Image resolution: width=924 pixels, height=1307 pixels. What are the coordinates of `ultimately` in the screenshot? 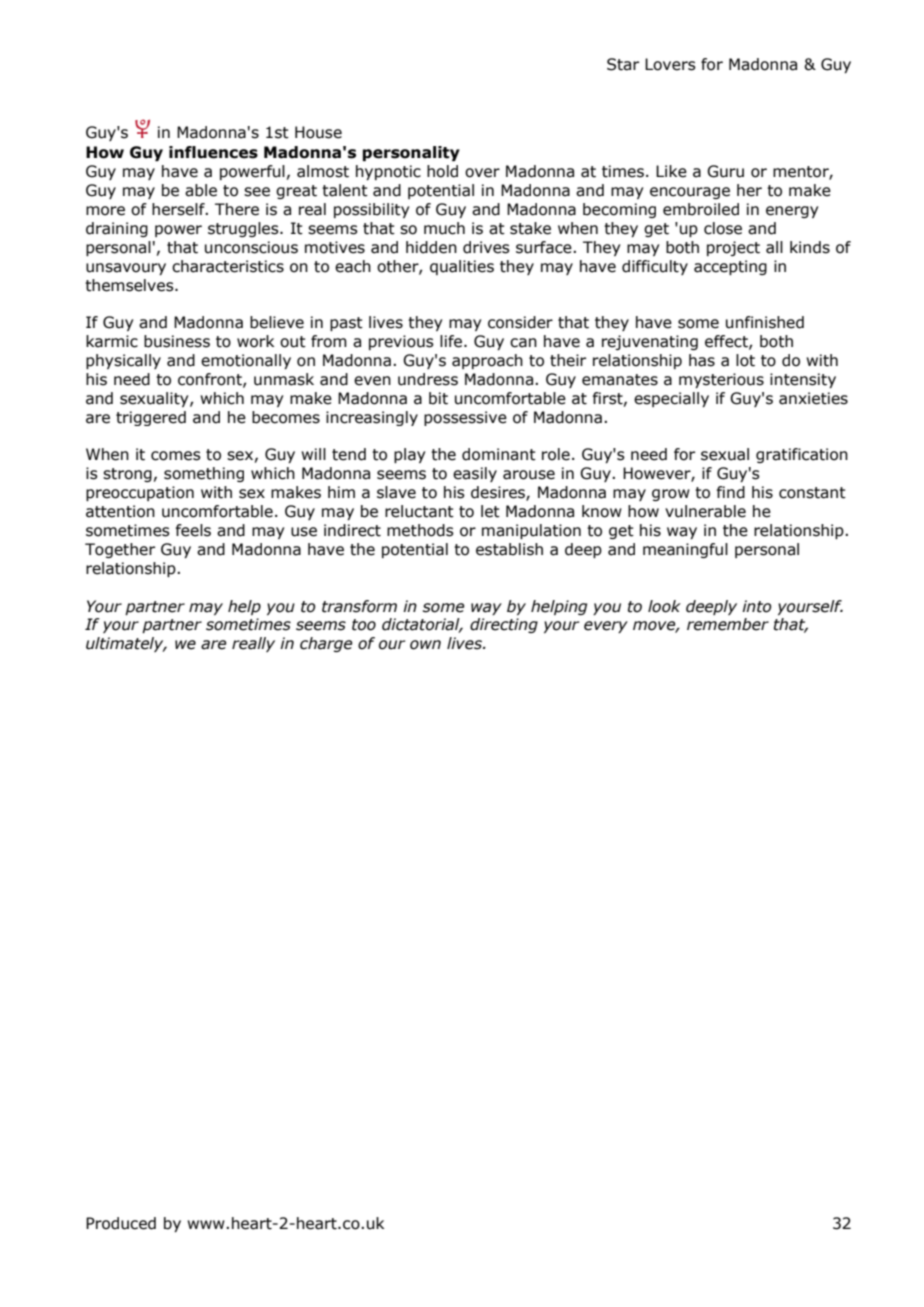 It's located at (126, 644).
